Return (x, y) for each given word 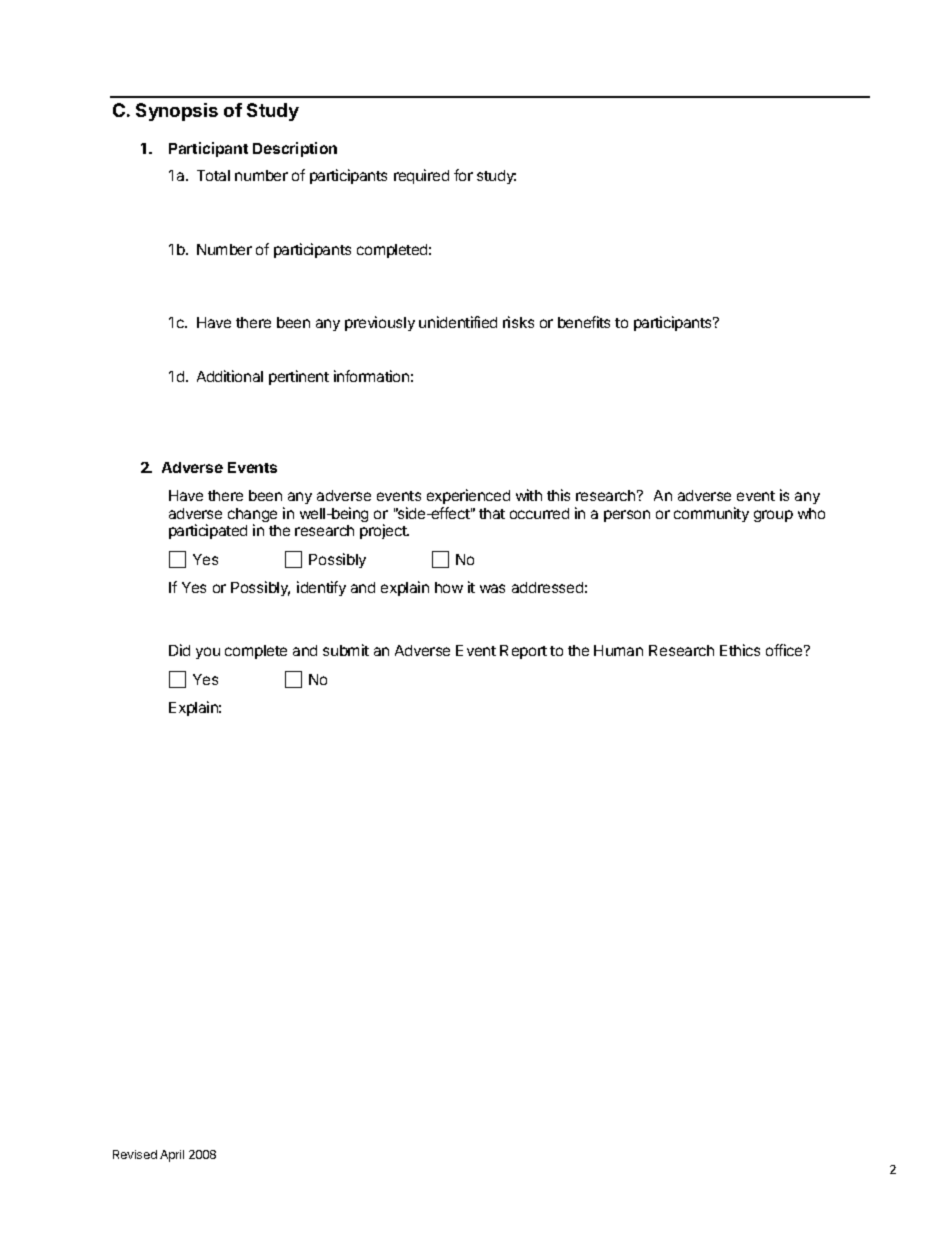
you (208, 653)
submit (346, 650)
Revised (135, 1154)
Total (213, 175)
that (492, 513)
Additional (230, 376)
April (172, 1156)
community (711, 514)
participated (208, 531)
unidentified (458, 322)
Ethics (740, 650)
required (421, 176)
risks (518, 322)
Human (618, 650)
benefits (584, 322)
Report (523, 652)
